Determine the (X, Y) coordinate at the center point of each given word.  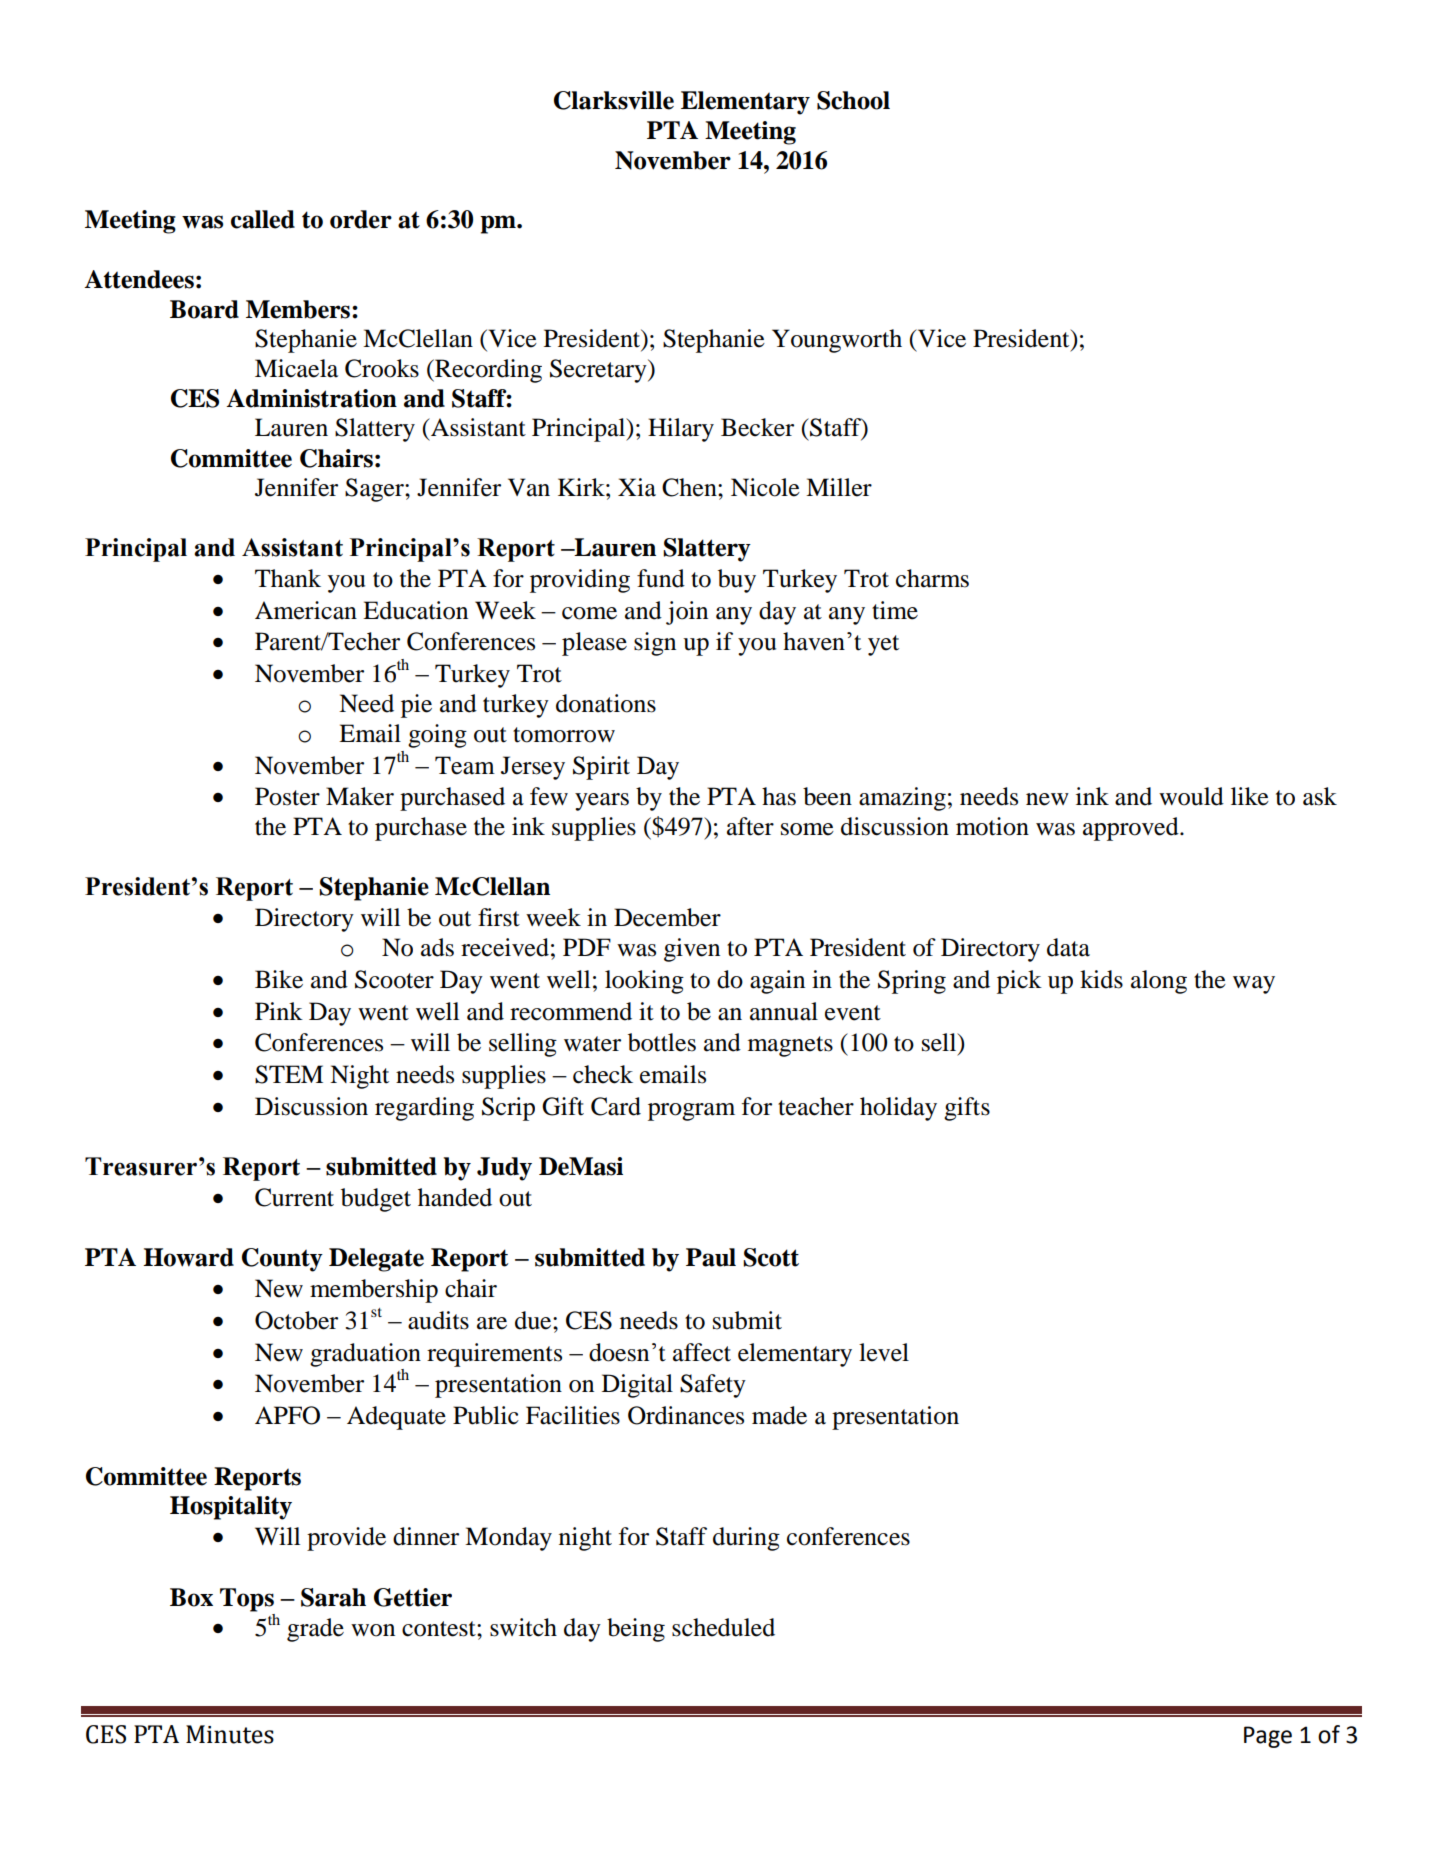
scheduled (723, 1627)
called (263, 219)
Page (1268, 1737)
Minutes (230, 1734)
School (853, 100)
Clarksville (614, 100)
